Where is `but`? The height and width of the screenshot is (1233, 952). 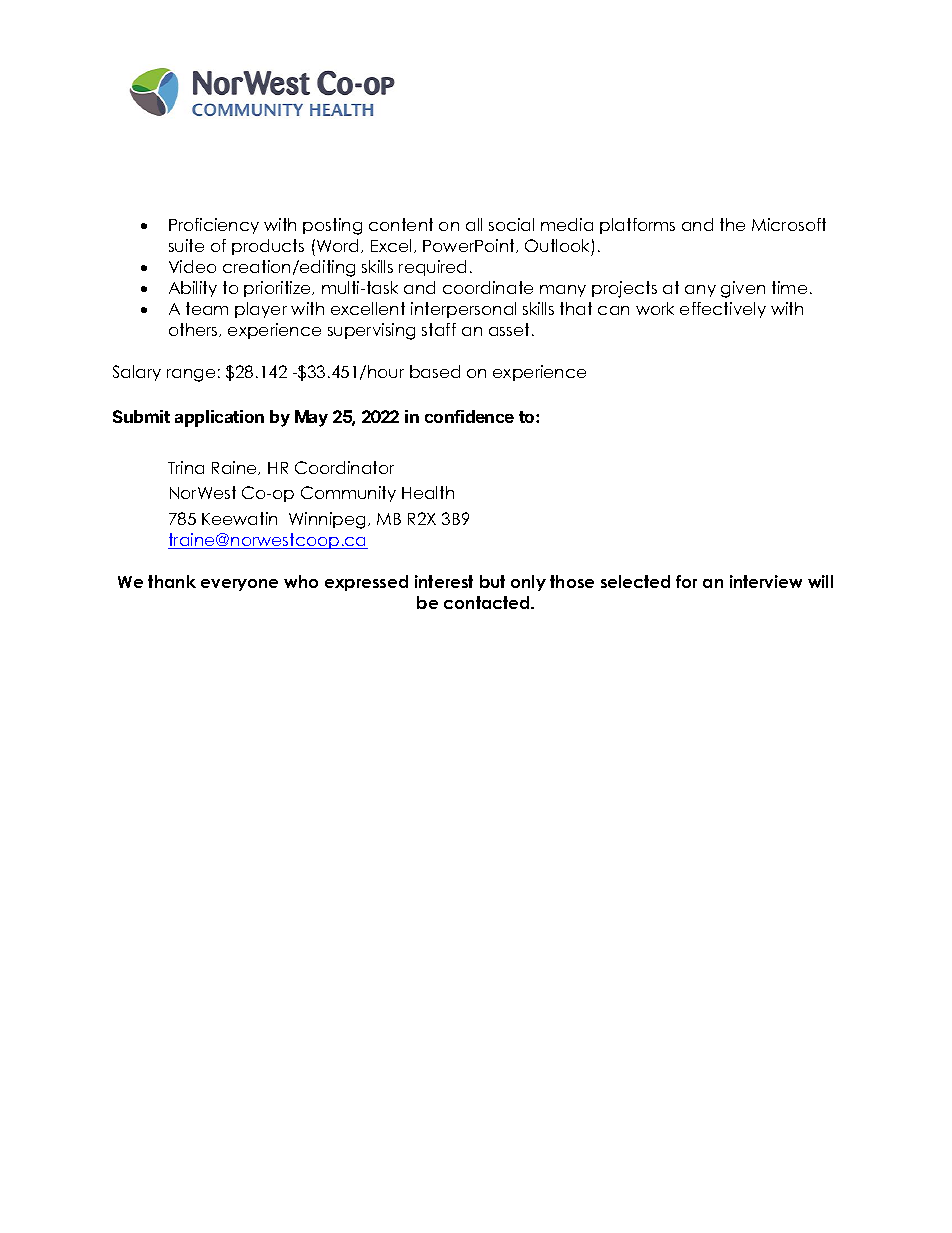
but is located at coordinates (492, 581).
